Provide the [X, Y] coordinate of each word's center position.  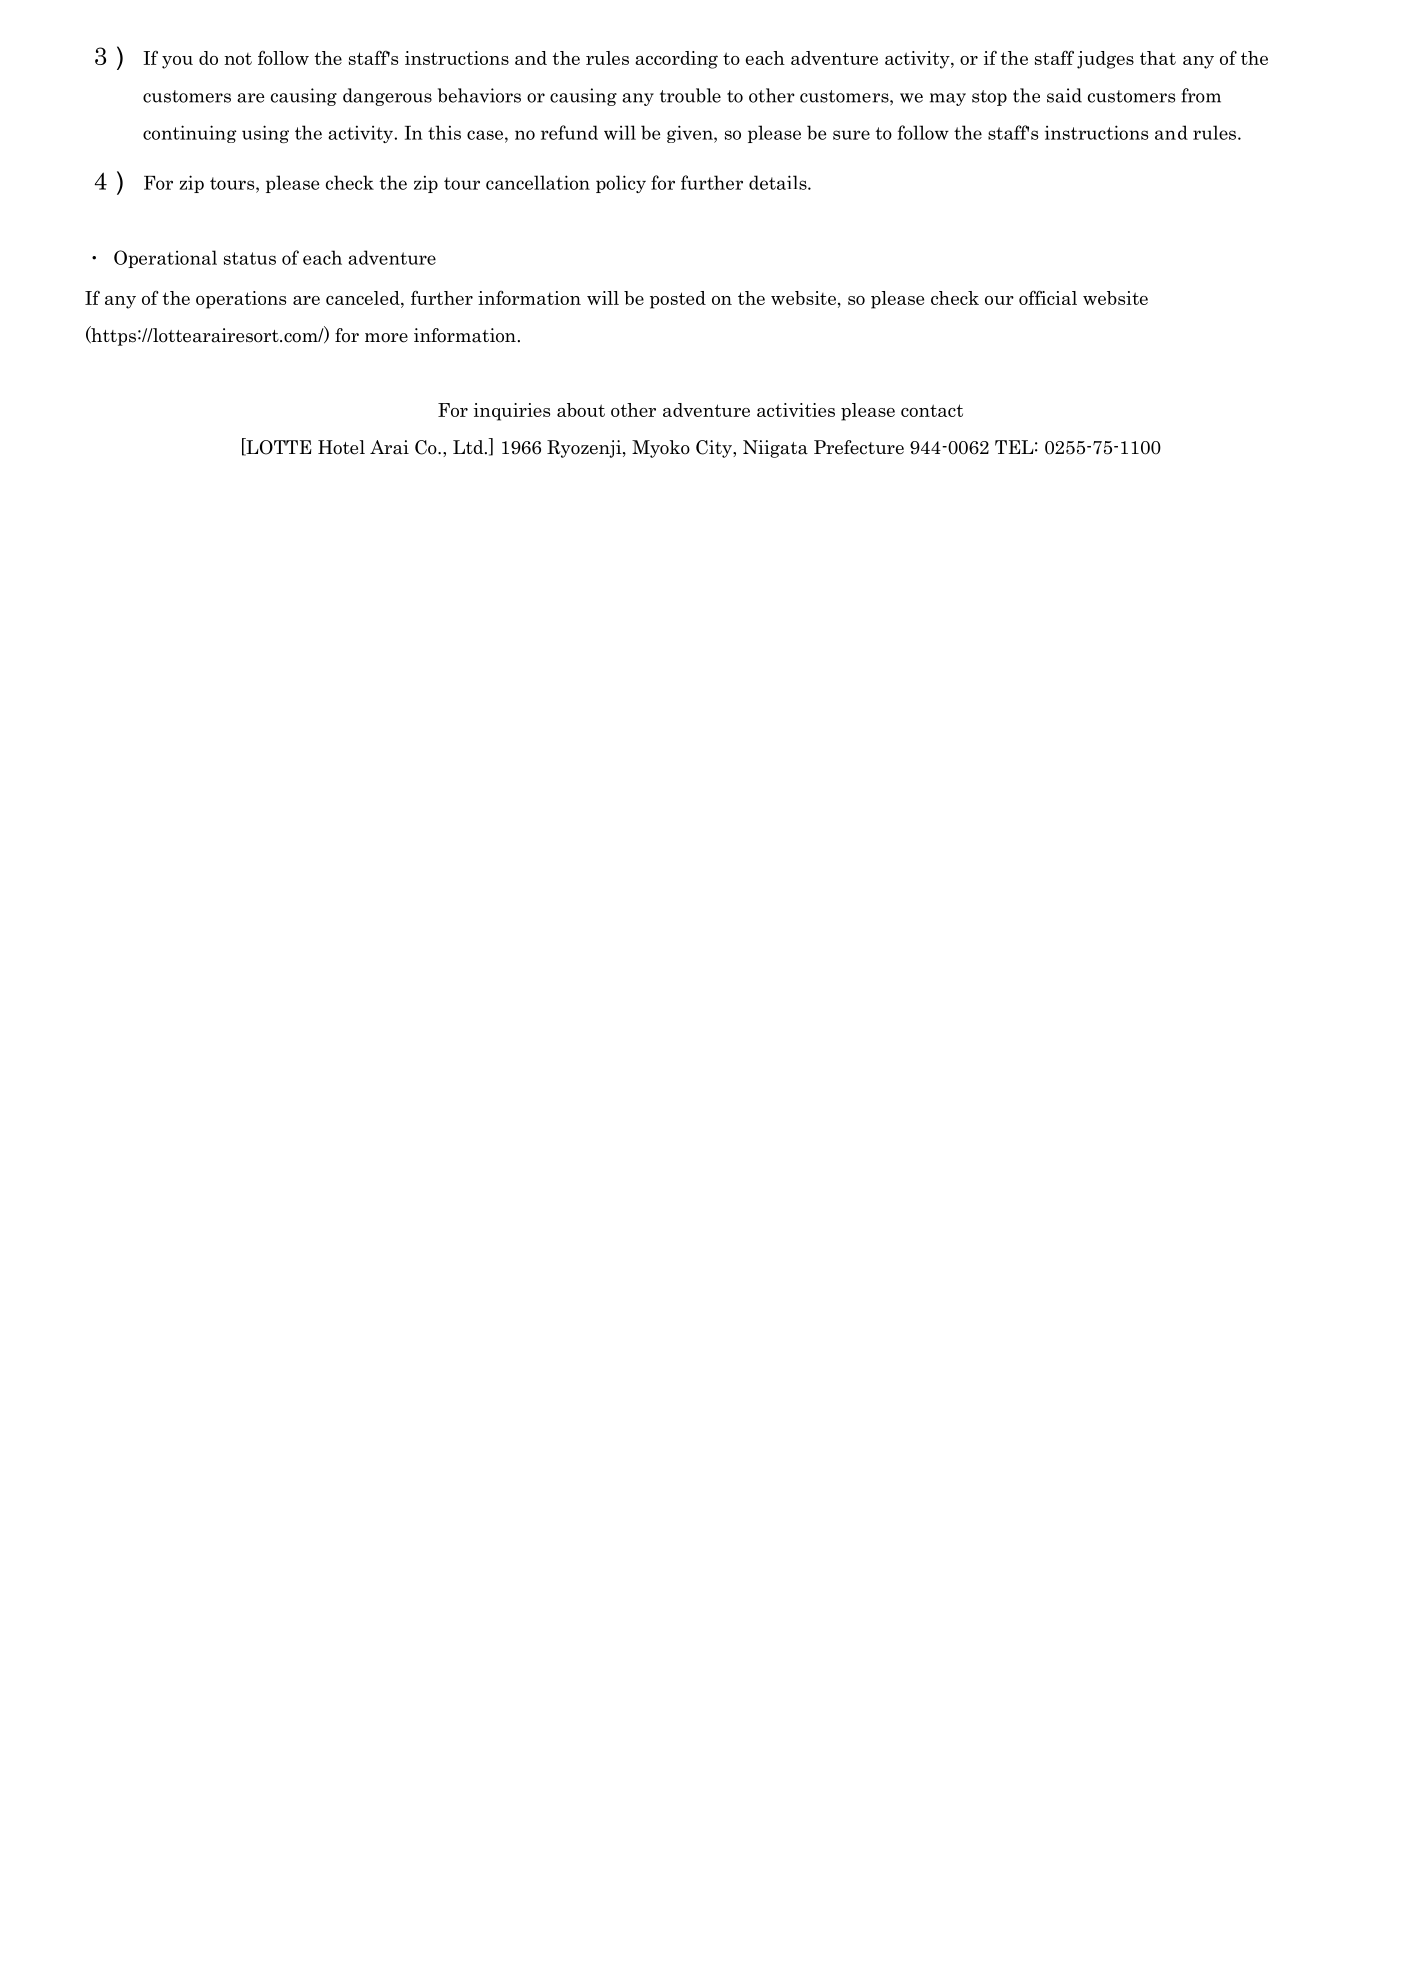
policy [621, 184]
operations [241, 300]
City [715, 449]
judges [1105, 60]
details [779, 182]
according [676, 60]
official [1048, 297]
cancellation [538, 182]
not [238, 59]
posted [678, 300]
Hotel [341, 447]
